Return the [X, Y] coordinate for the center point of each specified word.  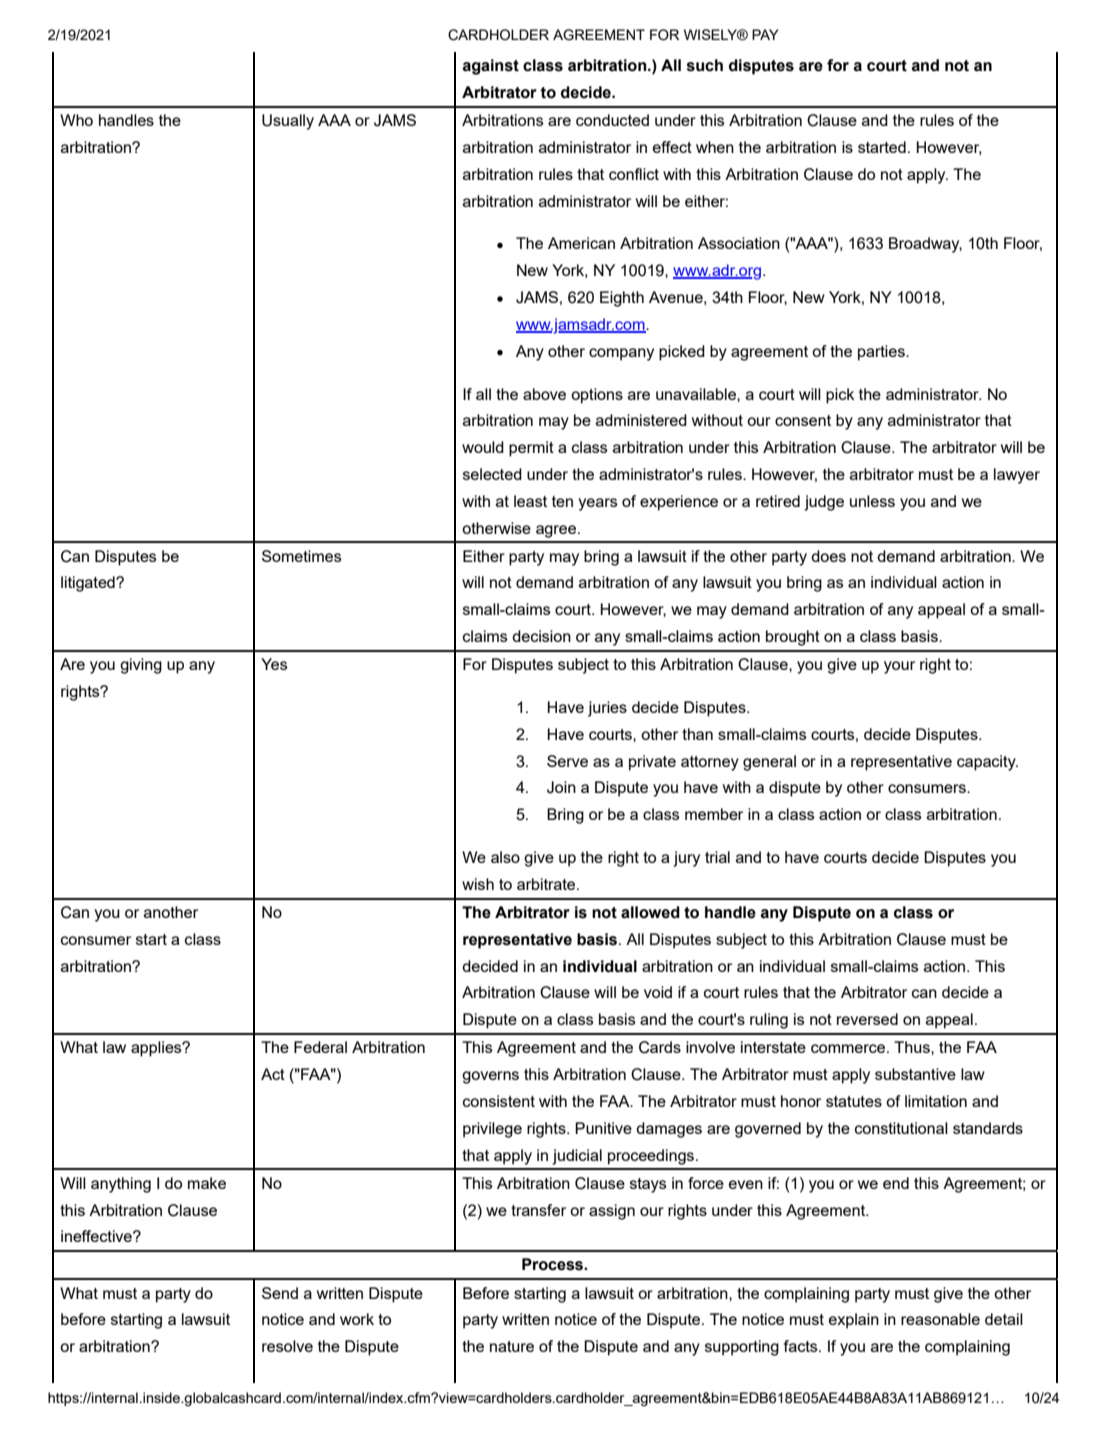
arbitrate [547, 884]
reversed [867, 1019]
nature [512, 1346]
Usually [288, 122]
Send [280, 1293]
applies [157, 1049]
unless [872, 501]
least [530, 501]
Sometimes [301, 556]
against [491, 67]
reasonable [940, 1319]
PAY [765, 34]
